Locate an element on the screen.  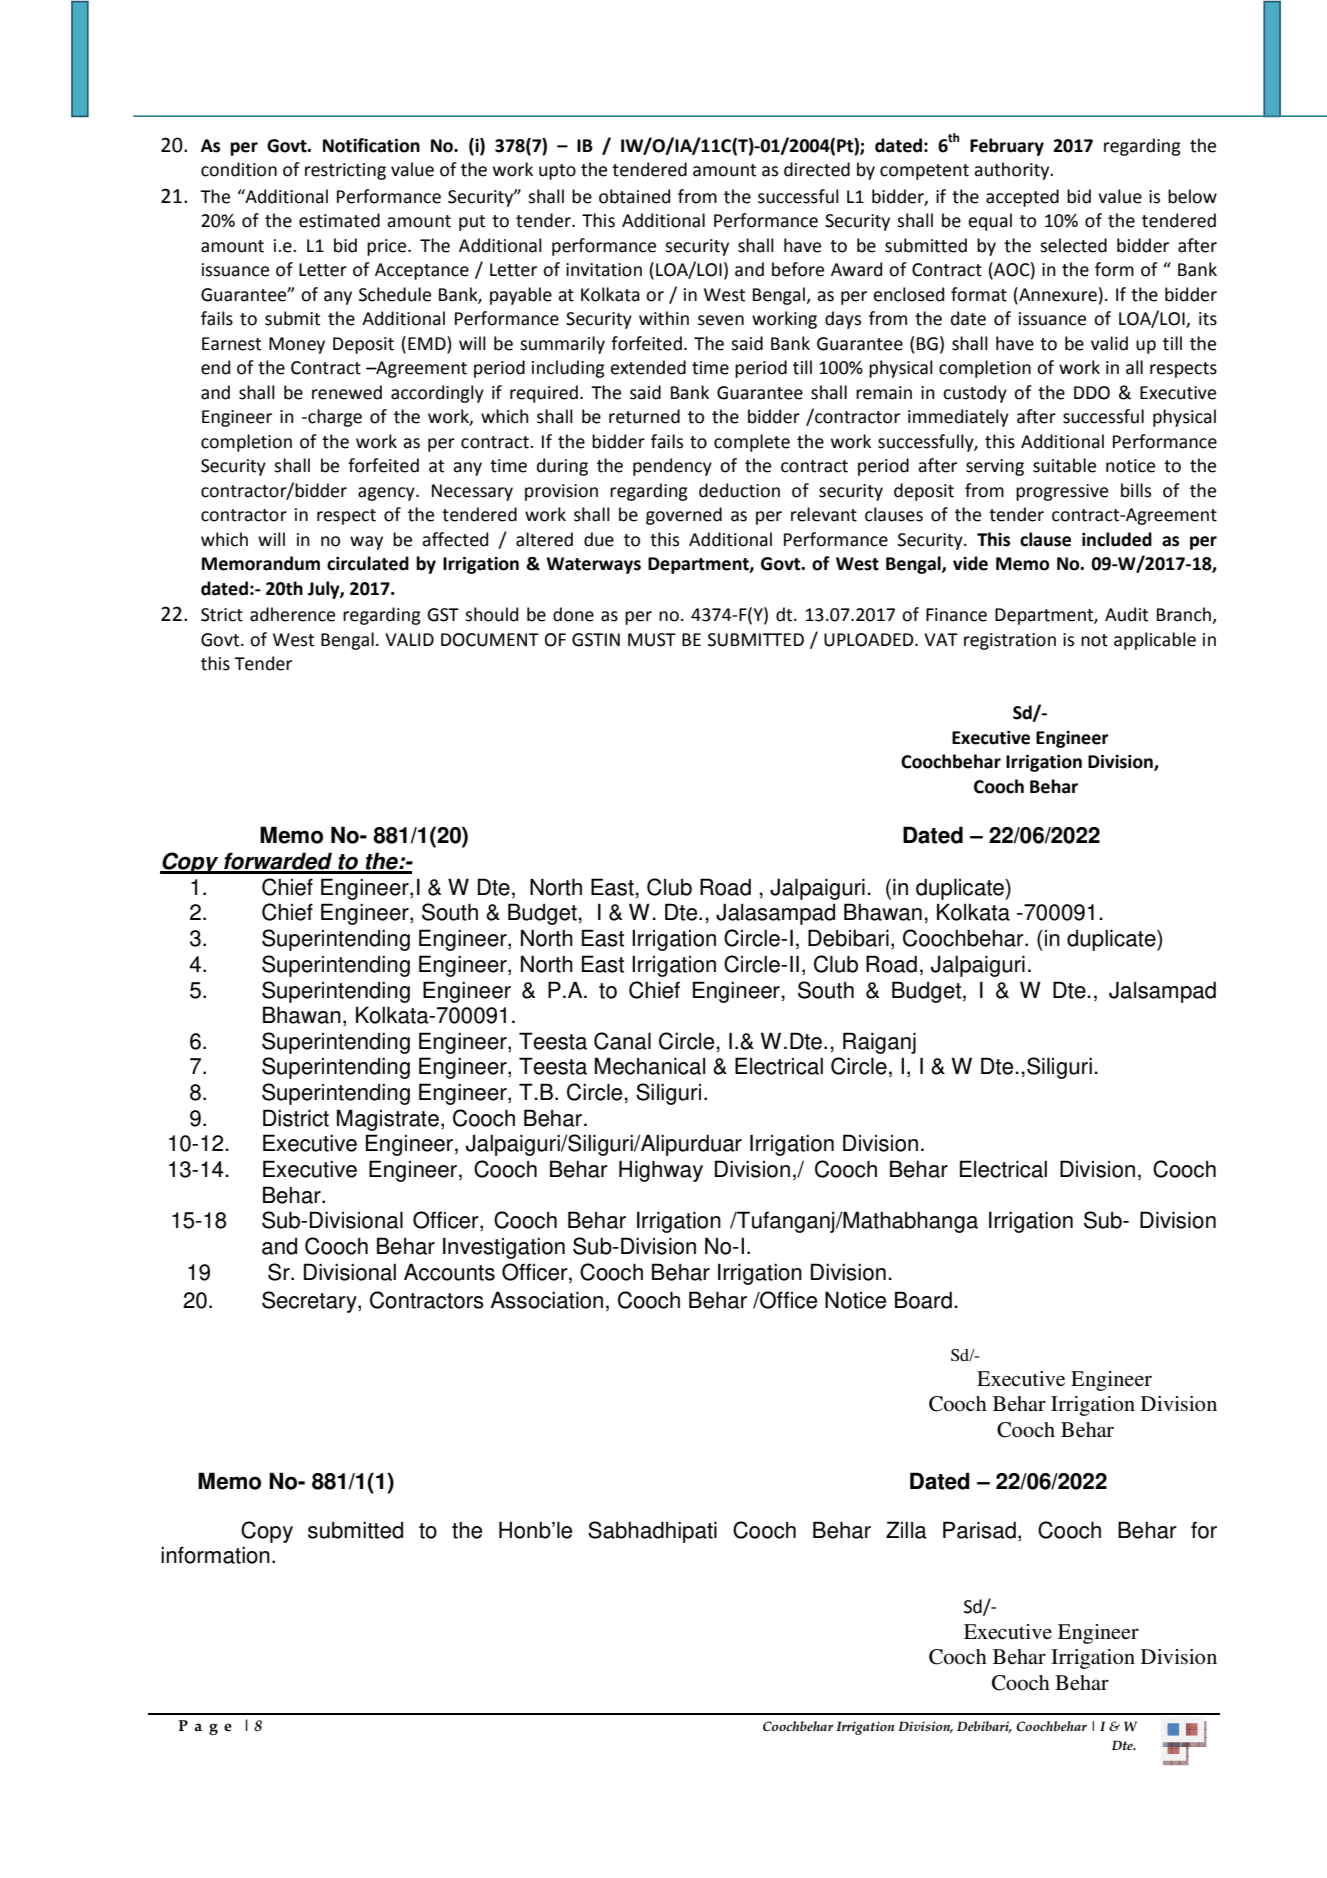
Audit is located at coordinates (1126, 614).
